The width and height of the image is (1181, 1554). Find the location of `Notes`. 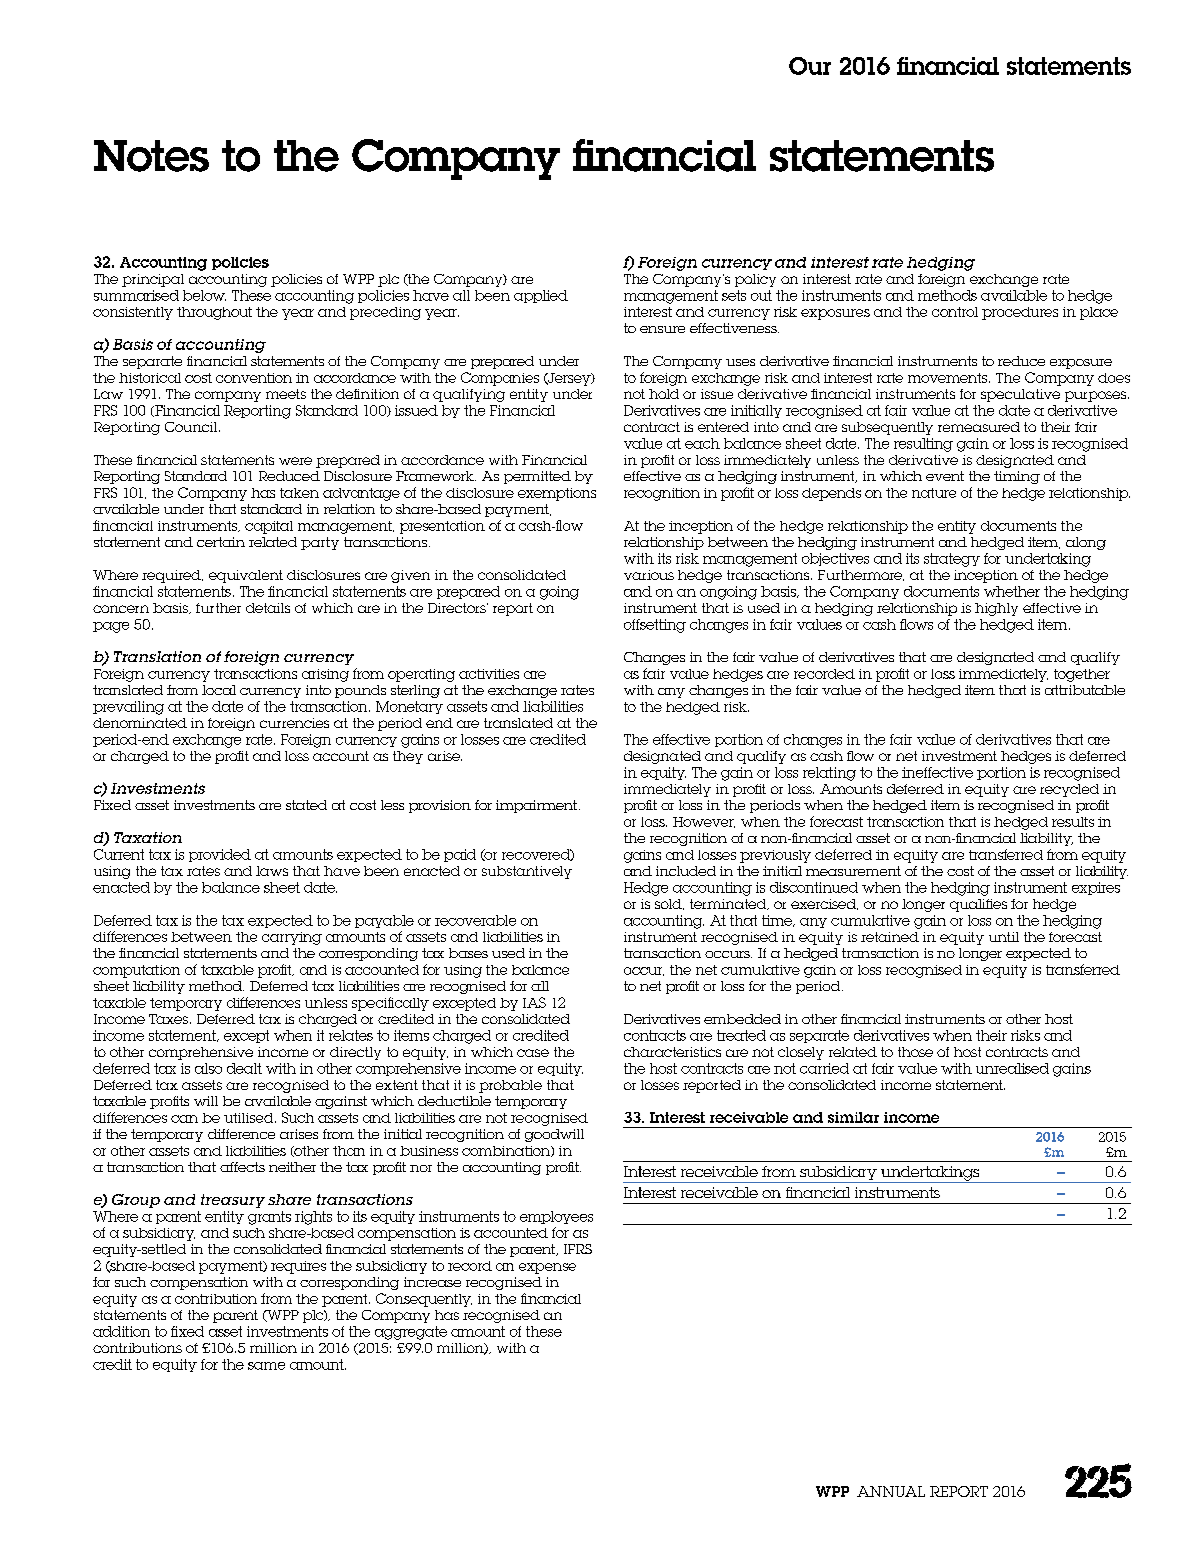

Notes is located at coordinates (151, 156).
